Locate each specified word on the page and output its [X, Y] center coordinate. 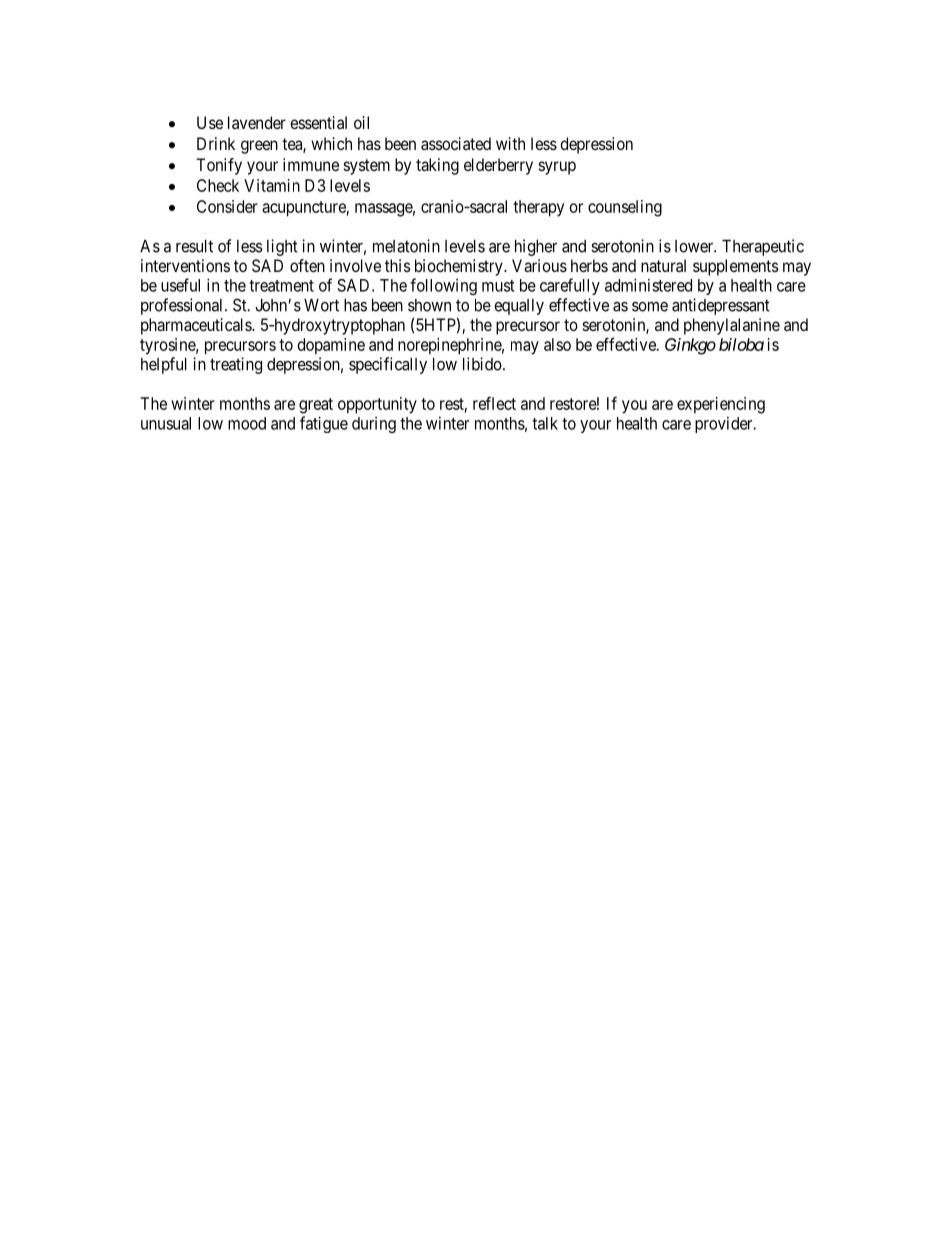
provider [725, 425]
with [510, 143]
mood [247, 423]
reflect [494, 403]
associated [456, 143]
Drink [216, 143]
